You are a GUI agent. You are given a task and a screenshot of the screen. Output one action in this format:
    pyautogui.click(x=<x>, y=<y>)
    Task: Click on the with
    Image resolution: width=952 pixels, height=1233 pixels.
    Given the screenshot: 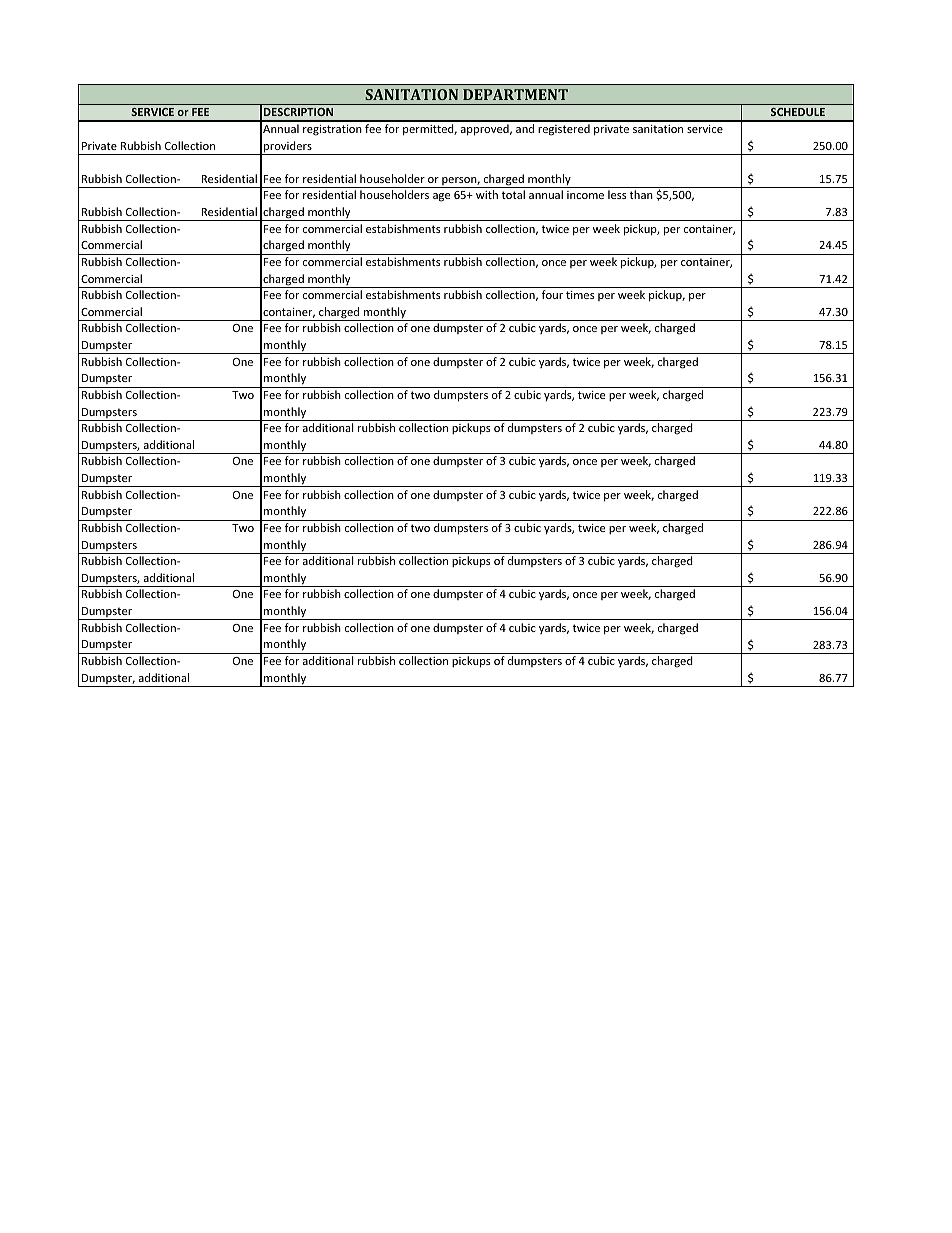 What is the action you would take?
    pyautogui.click(x=487, y=194)
